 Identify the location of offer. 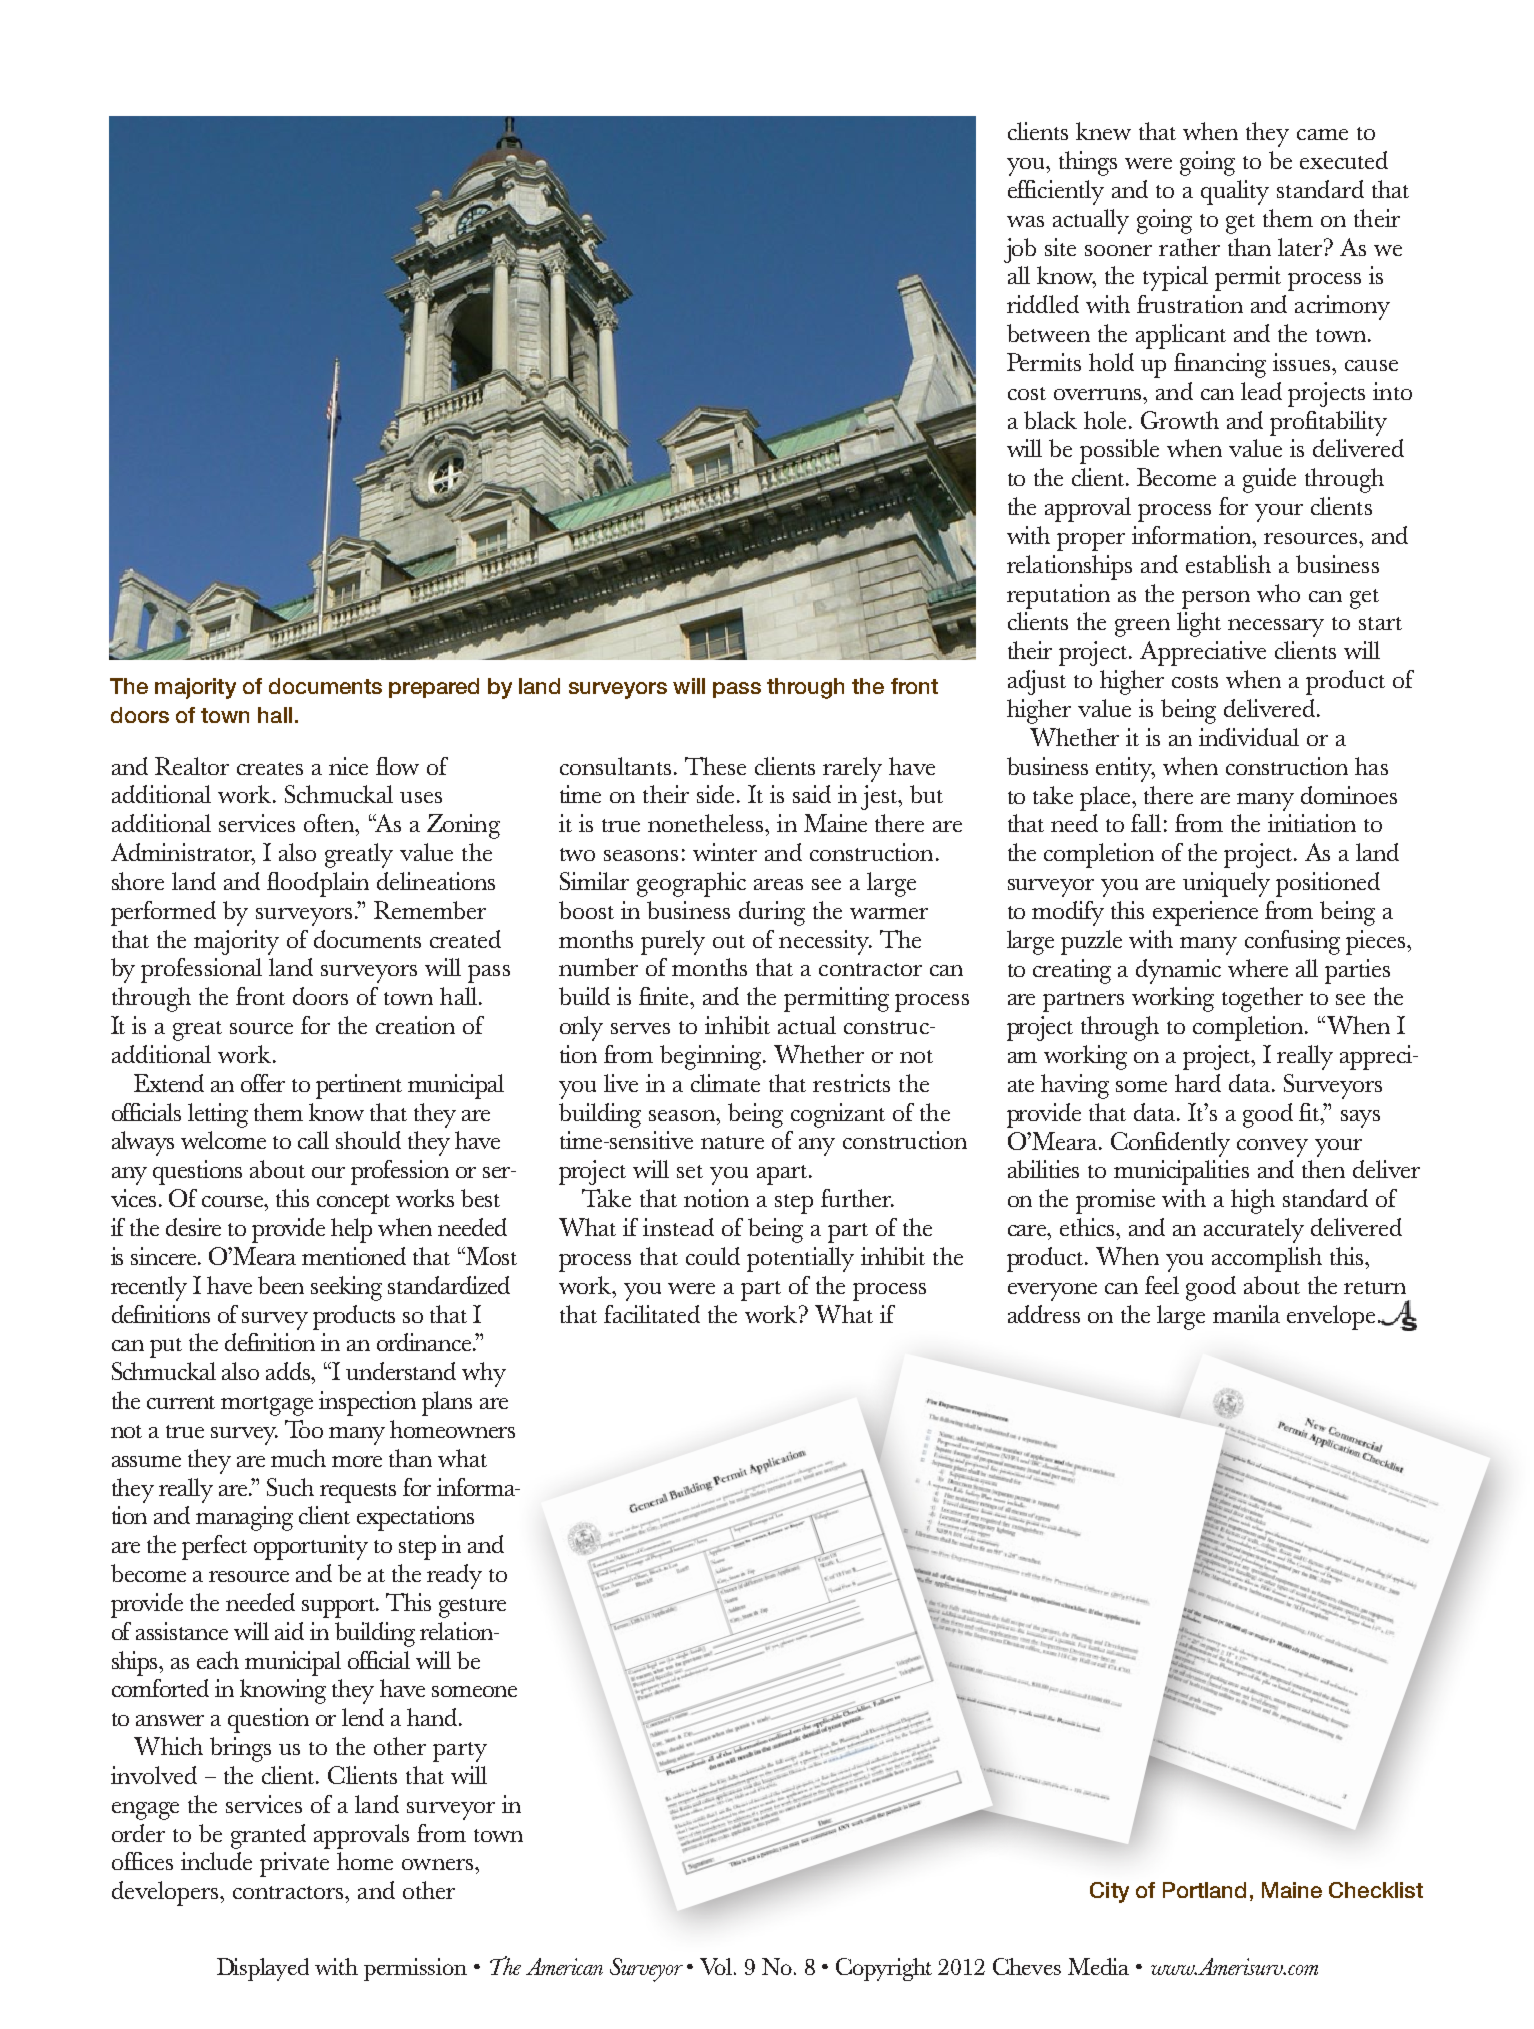
(263, 1083).
